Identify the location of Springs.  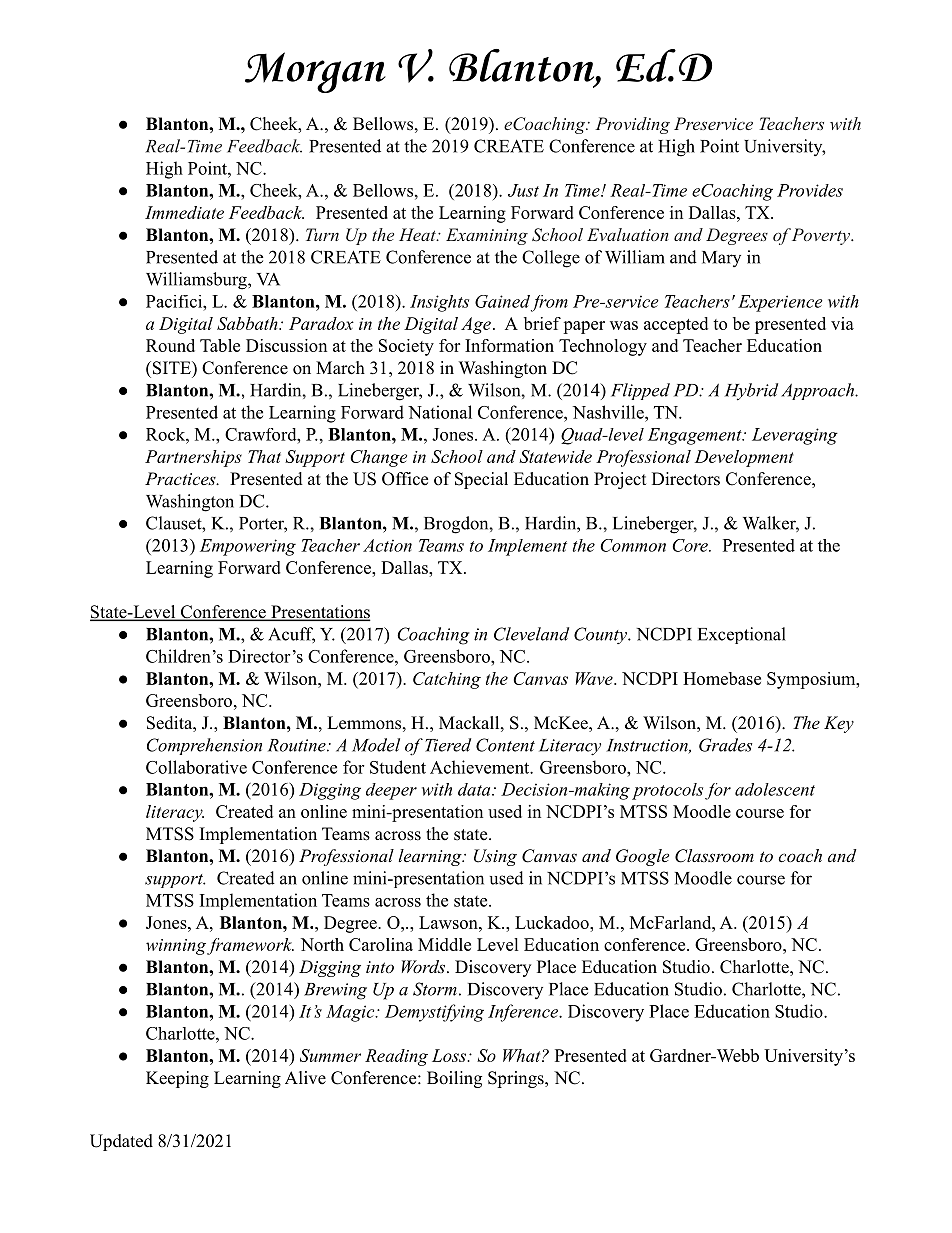
(517, 1079).
